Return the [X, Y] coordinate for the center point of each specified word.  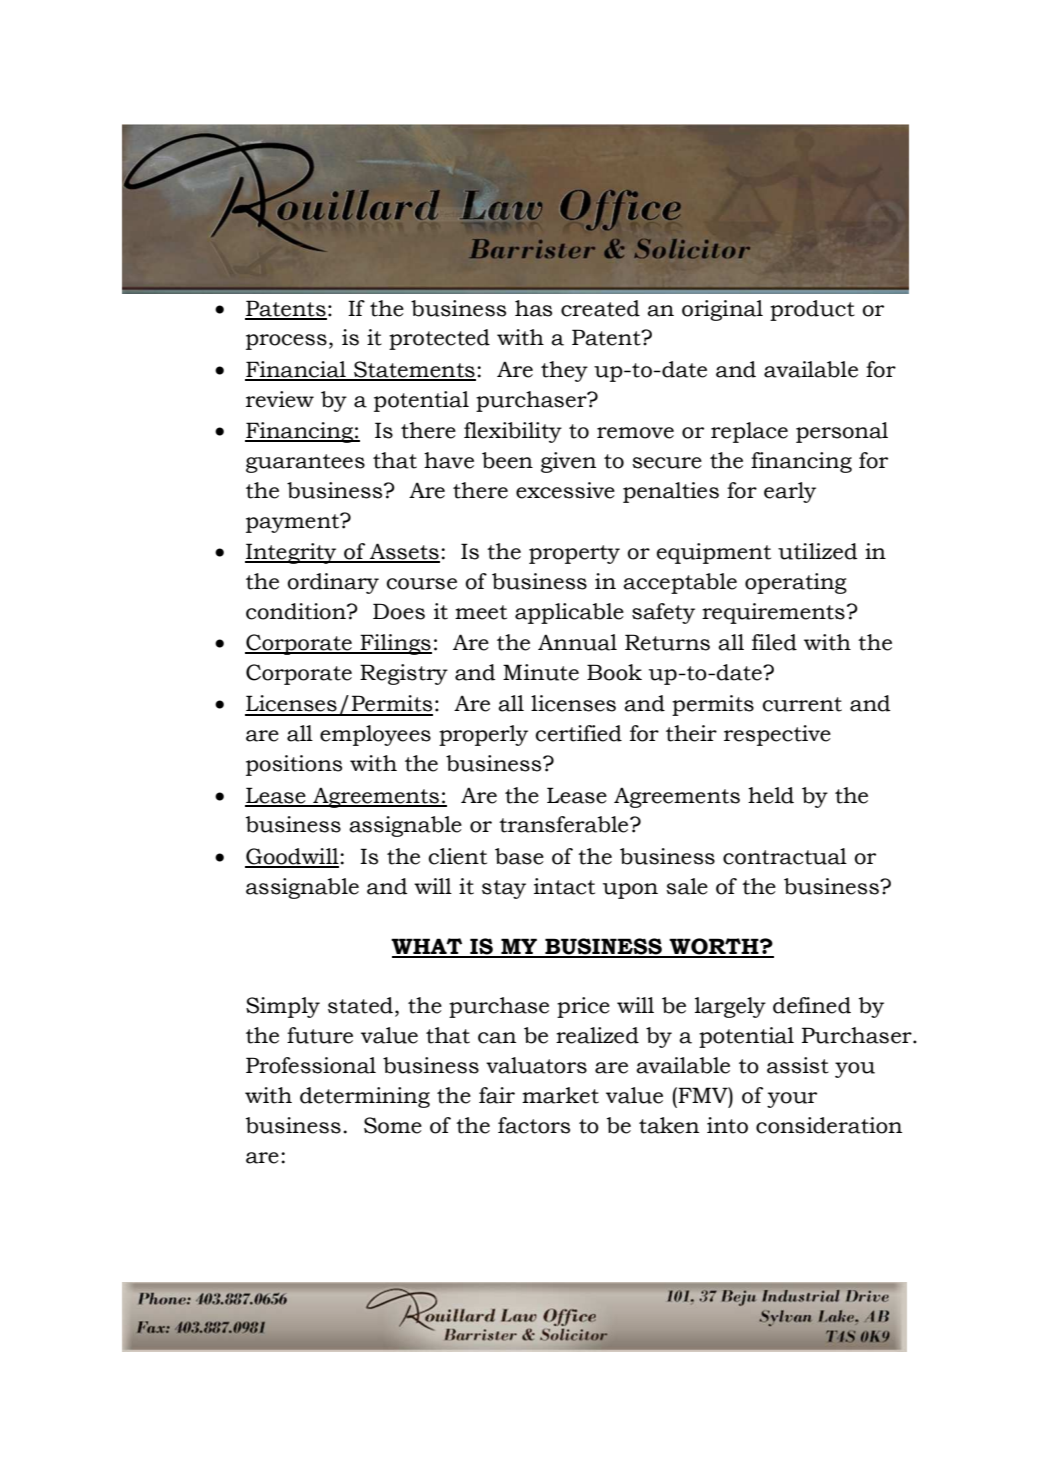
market [560, 1095]
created [600, 308]
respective [777, 735]
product [812, 310]
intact [564, 886]
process [286, 342]
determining [365, 1097]
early [790, 492]
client [457, 856]
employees [375, 735]
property [574, 554]
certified [578, 733]
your [792, 1100]
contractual [785, 856]
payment [294, 523]
